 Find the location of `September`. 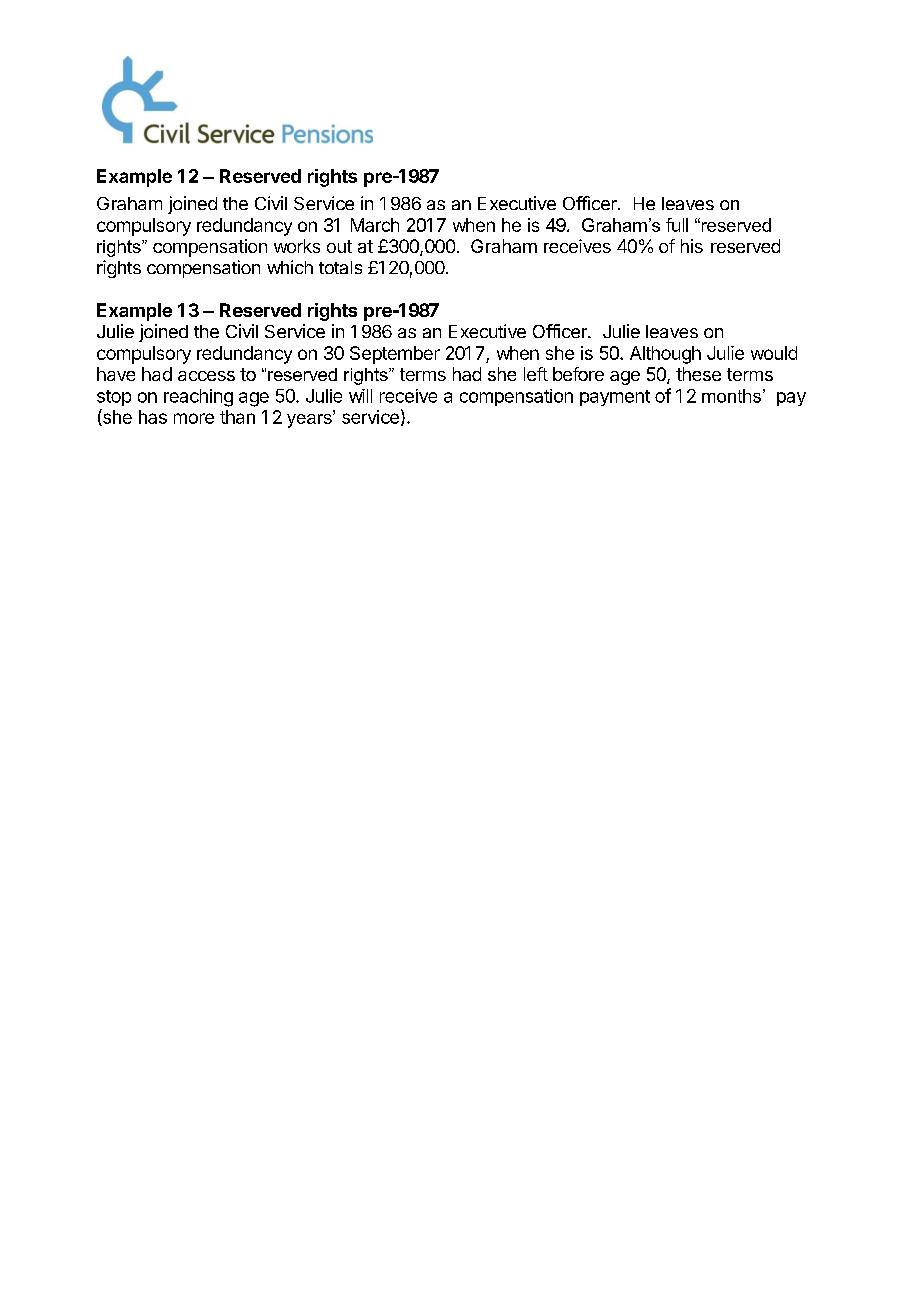

September is located at coordinates (395, 355).
